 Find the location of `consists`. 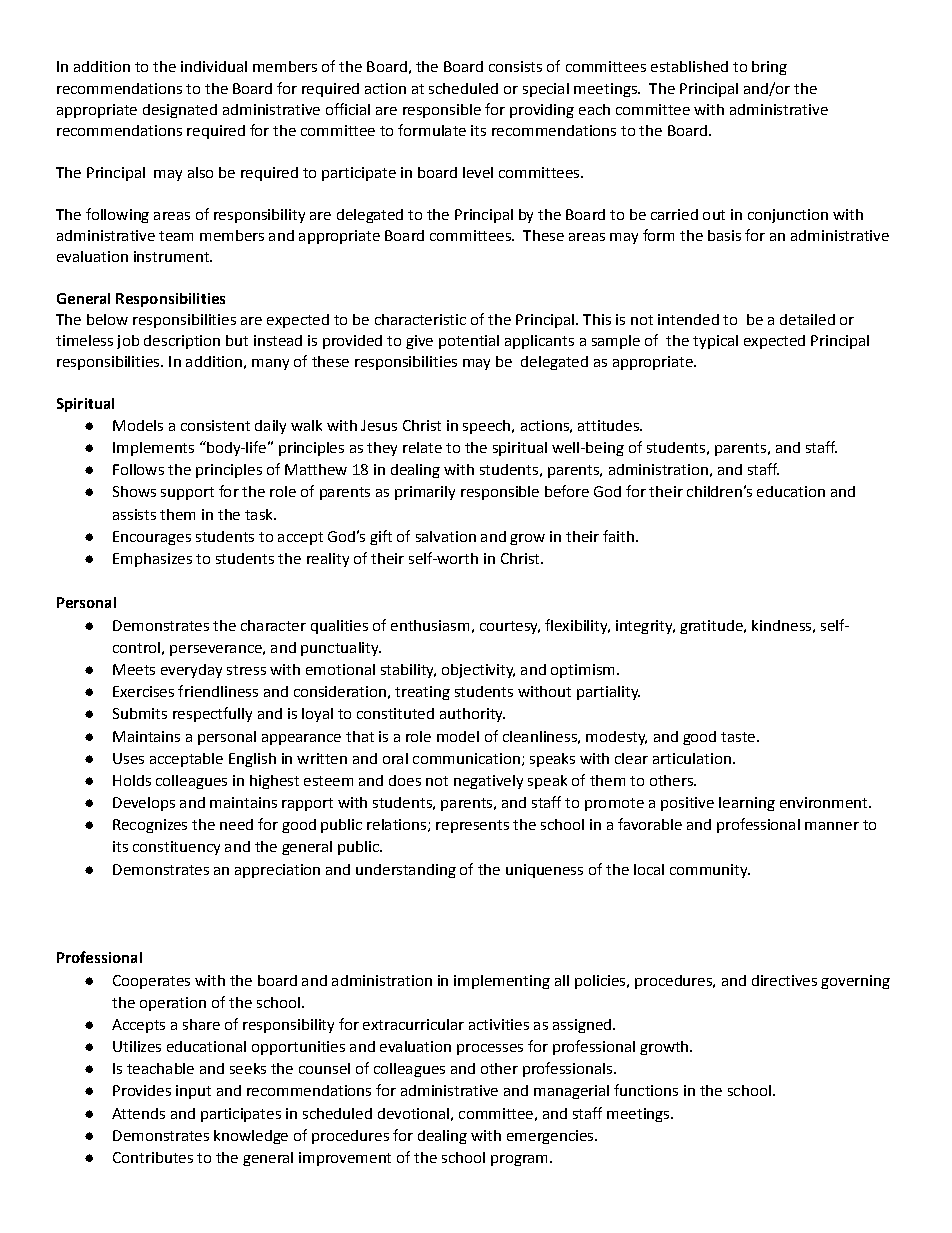

consists is located at coordinates (515, 66).
